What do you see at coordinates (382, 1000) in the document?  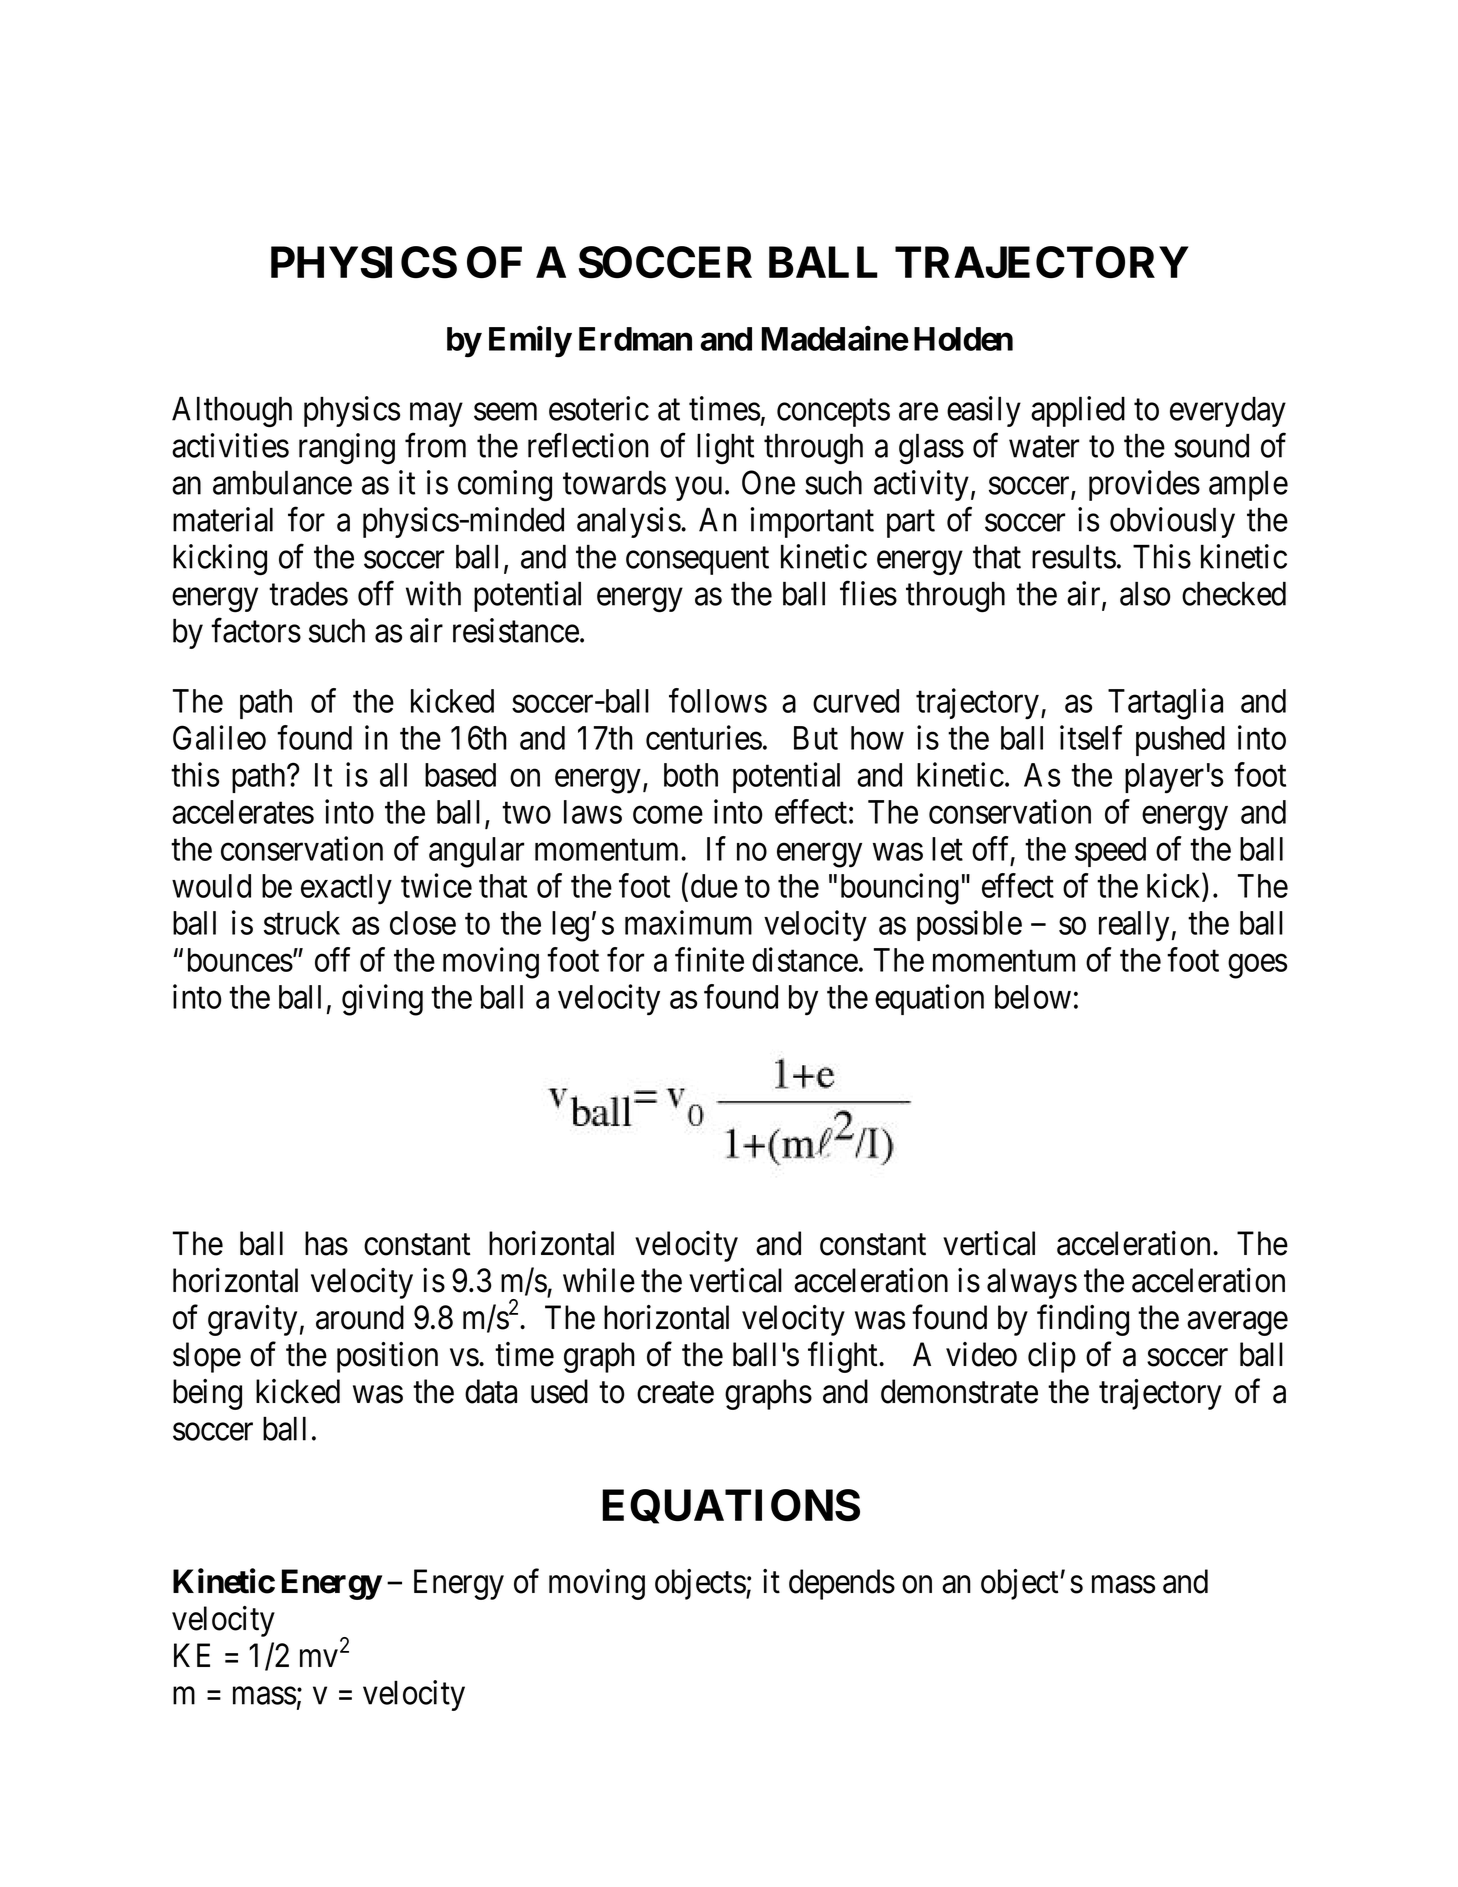 I see `giving` at bounding box center [382, 1000].
